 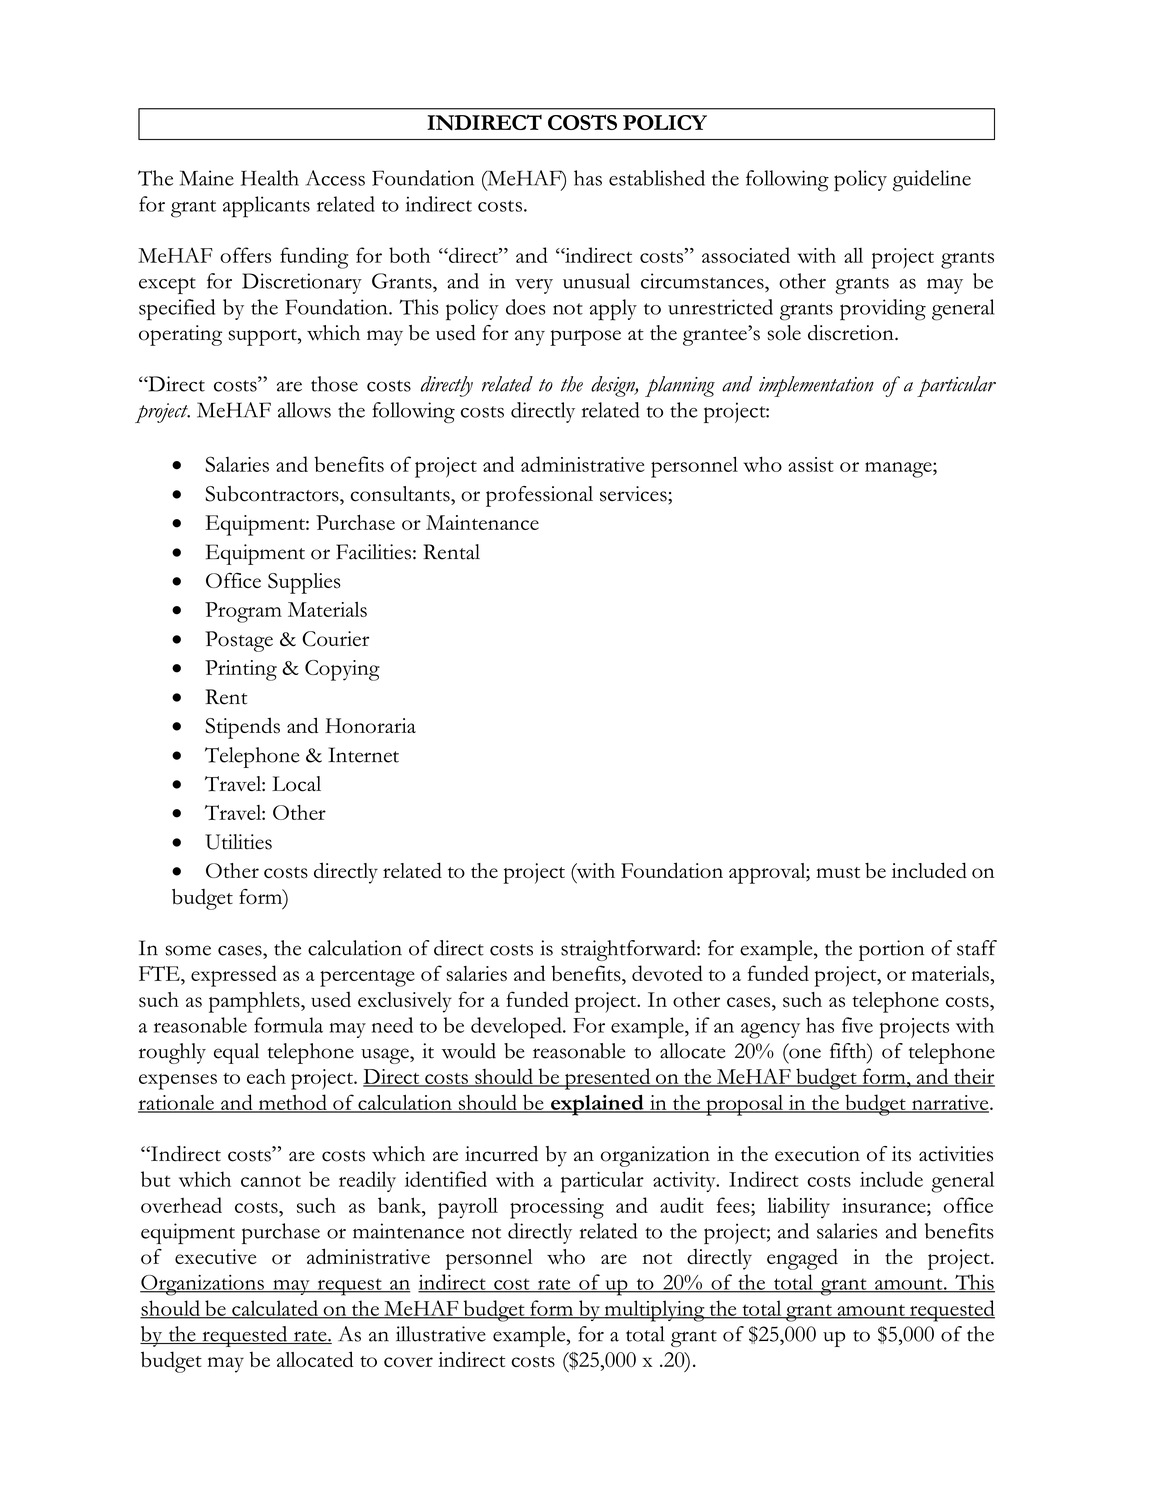 I want to click on calculated, so click(x=275, y=1309).
